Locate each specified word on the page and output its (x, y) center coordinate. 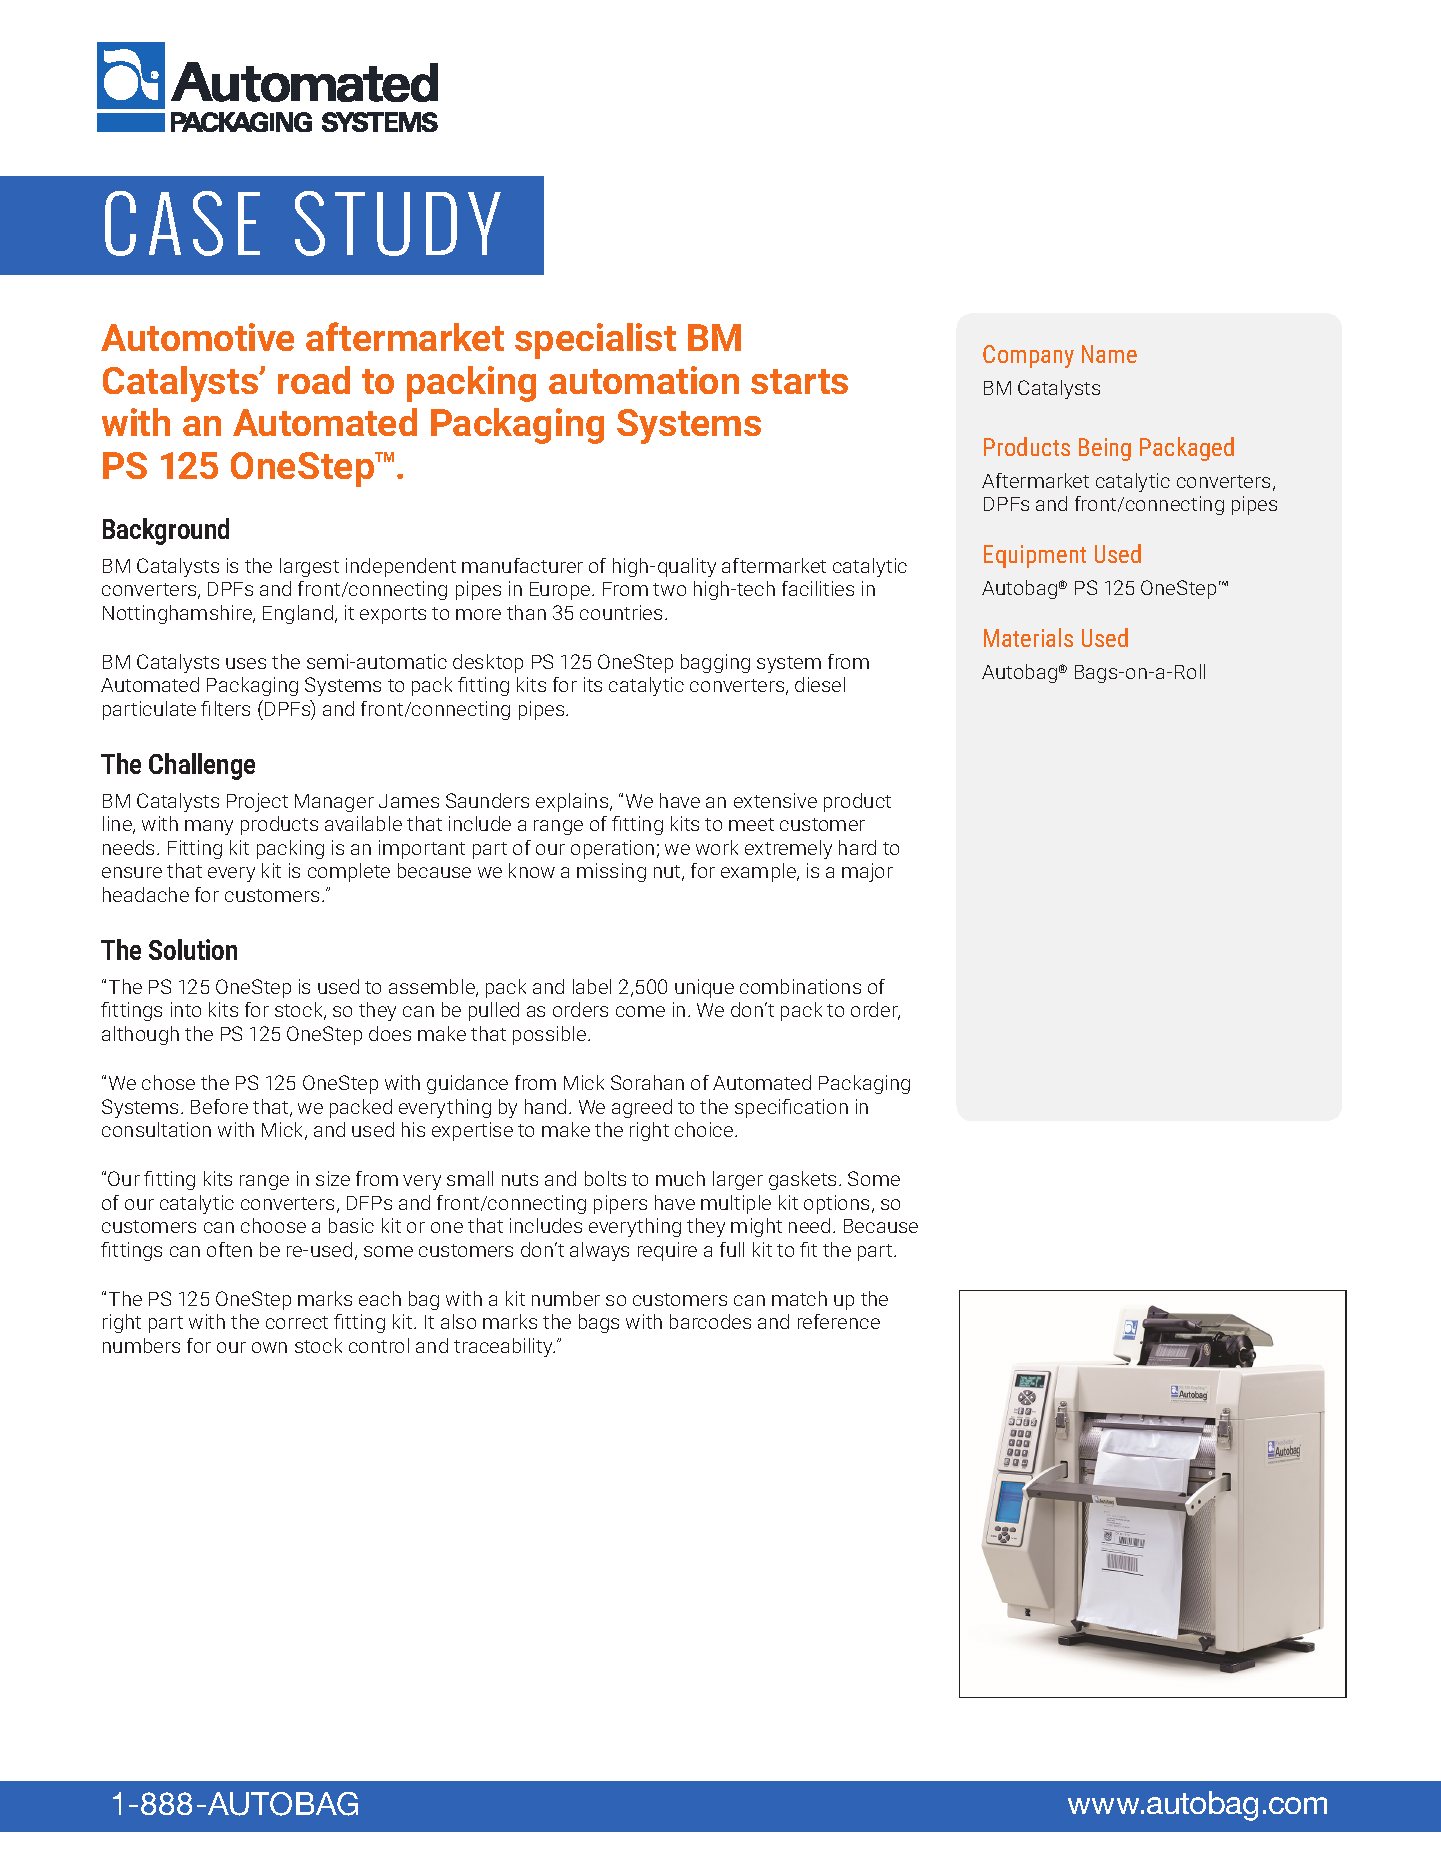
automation (644, 380)
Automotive (197, 337)
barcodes (710, 1321)
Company (1028, 356)
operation (612, 849)
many (209, 827)
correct (297, 1322)
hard (857, 847)
